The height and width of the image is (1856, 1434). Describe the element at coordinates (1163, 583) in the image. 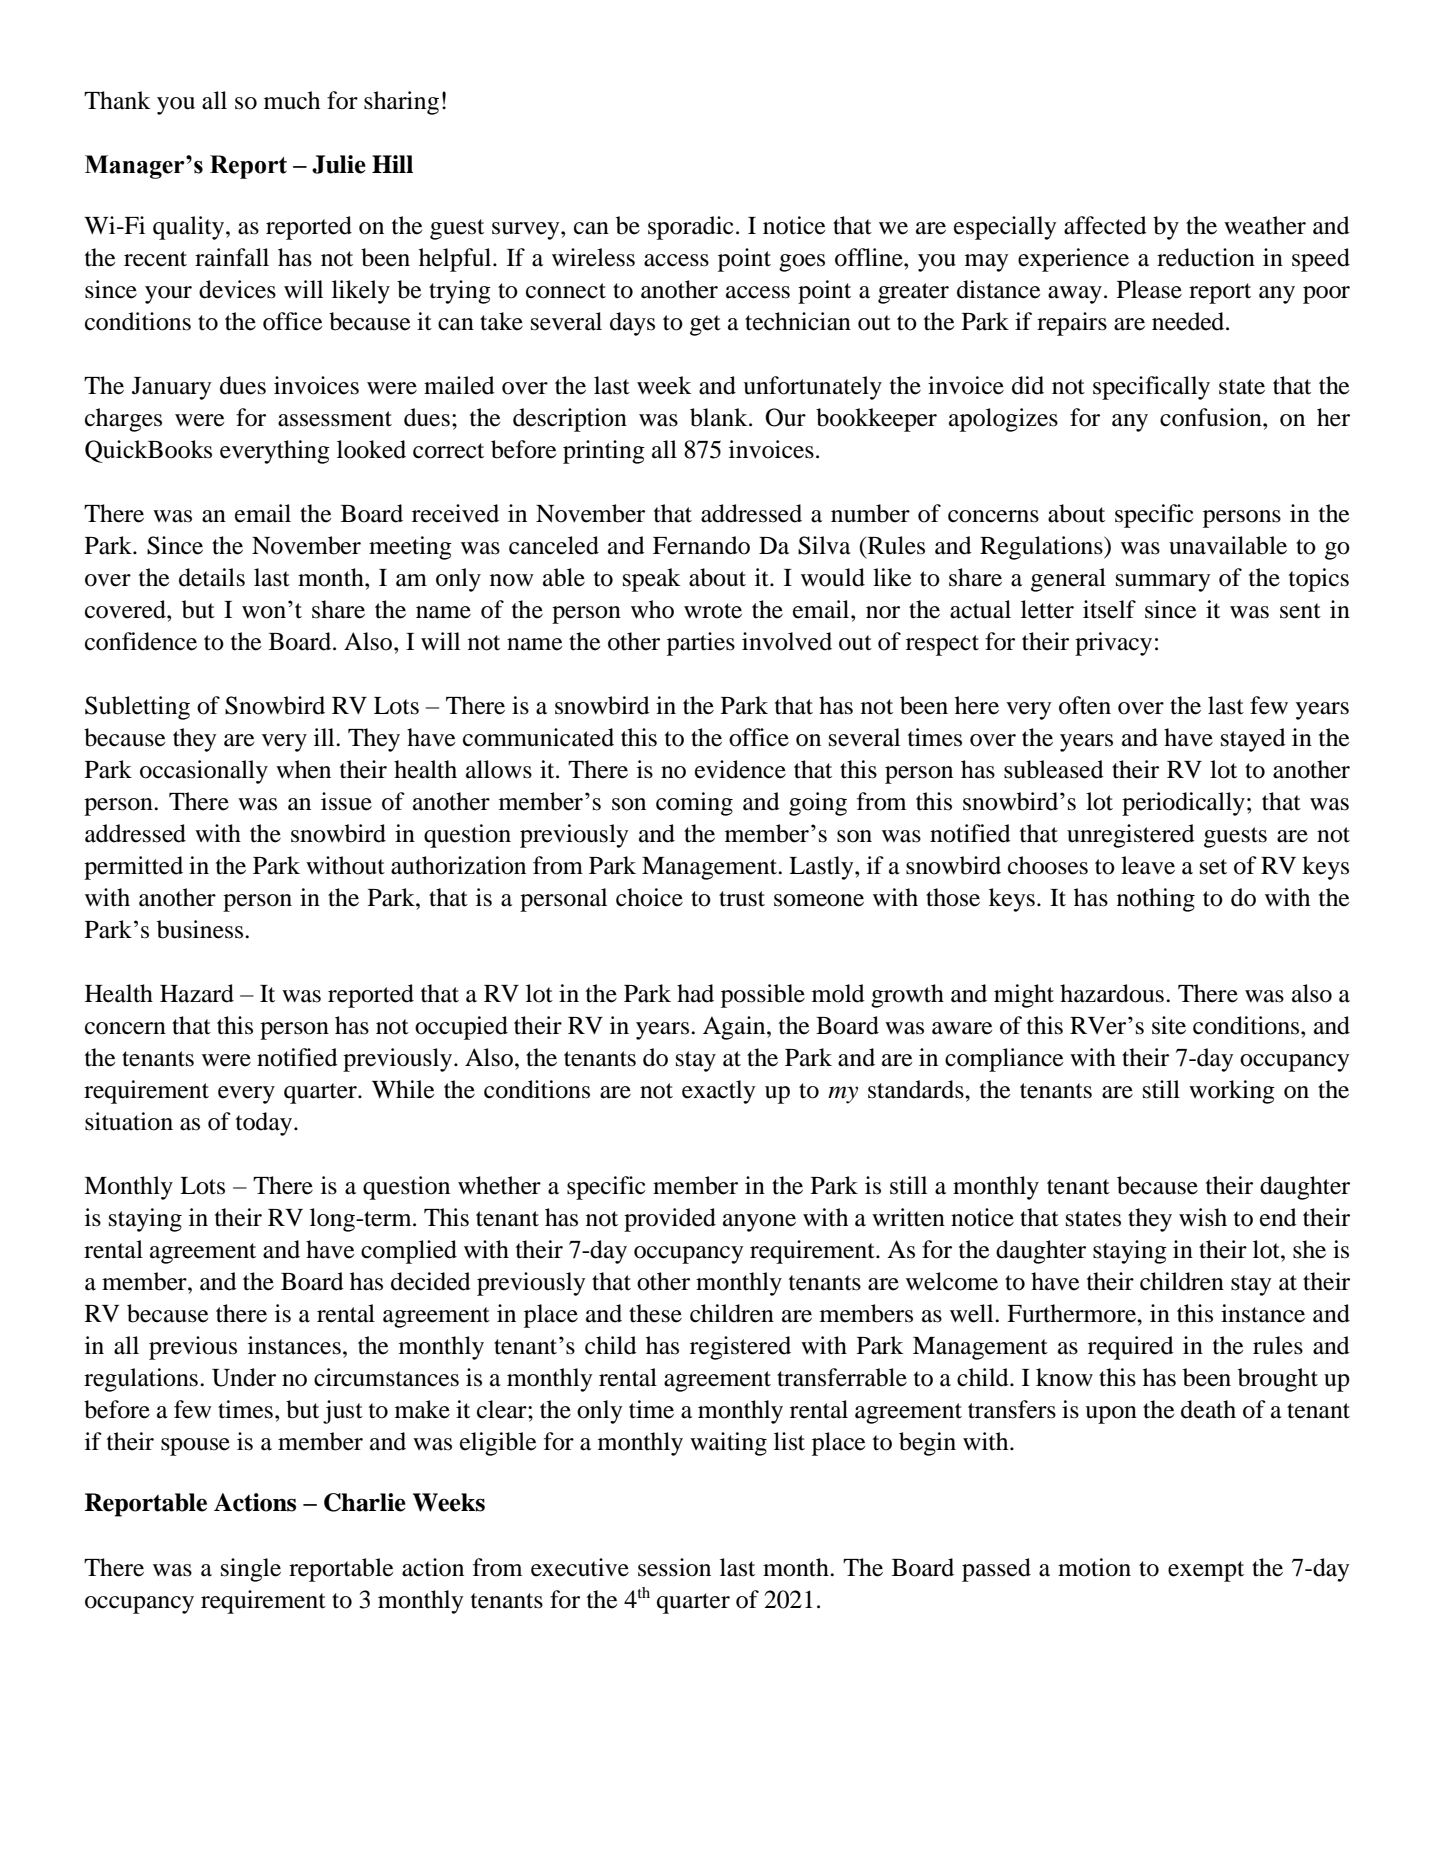

I see `summary` at that location.
